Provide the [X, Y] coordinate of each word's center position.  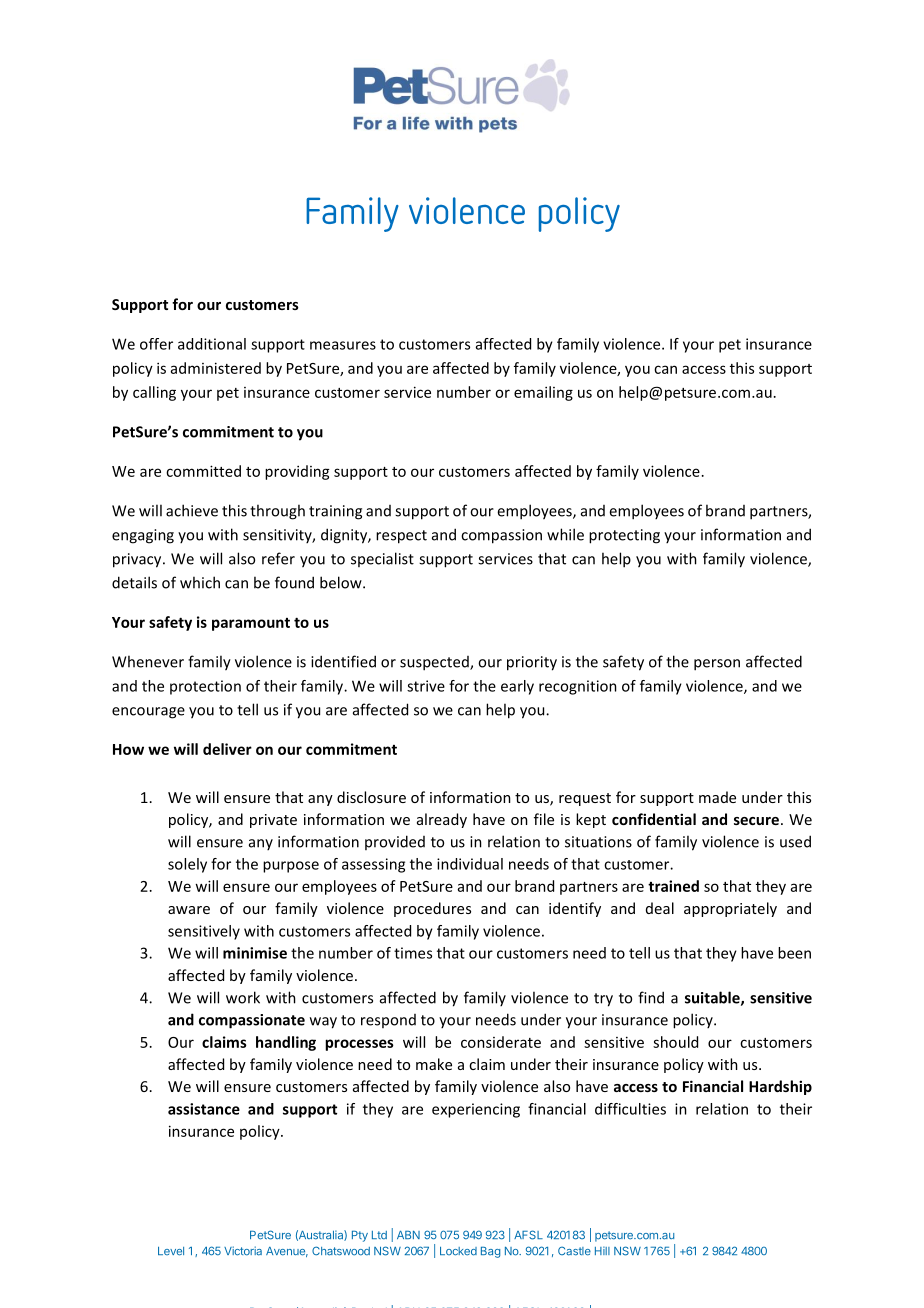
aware [189, 910]
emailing [543, 393]
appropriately [730, 909]
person [717, 665]
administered [216, 368]
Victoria [243, 1251]
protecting [624, 536]
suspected [435, 663]
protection [205, 687]
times [413, 953]
